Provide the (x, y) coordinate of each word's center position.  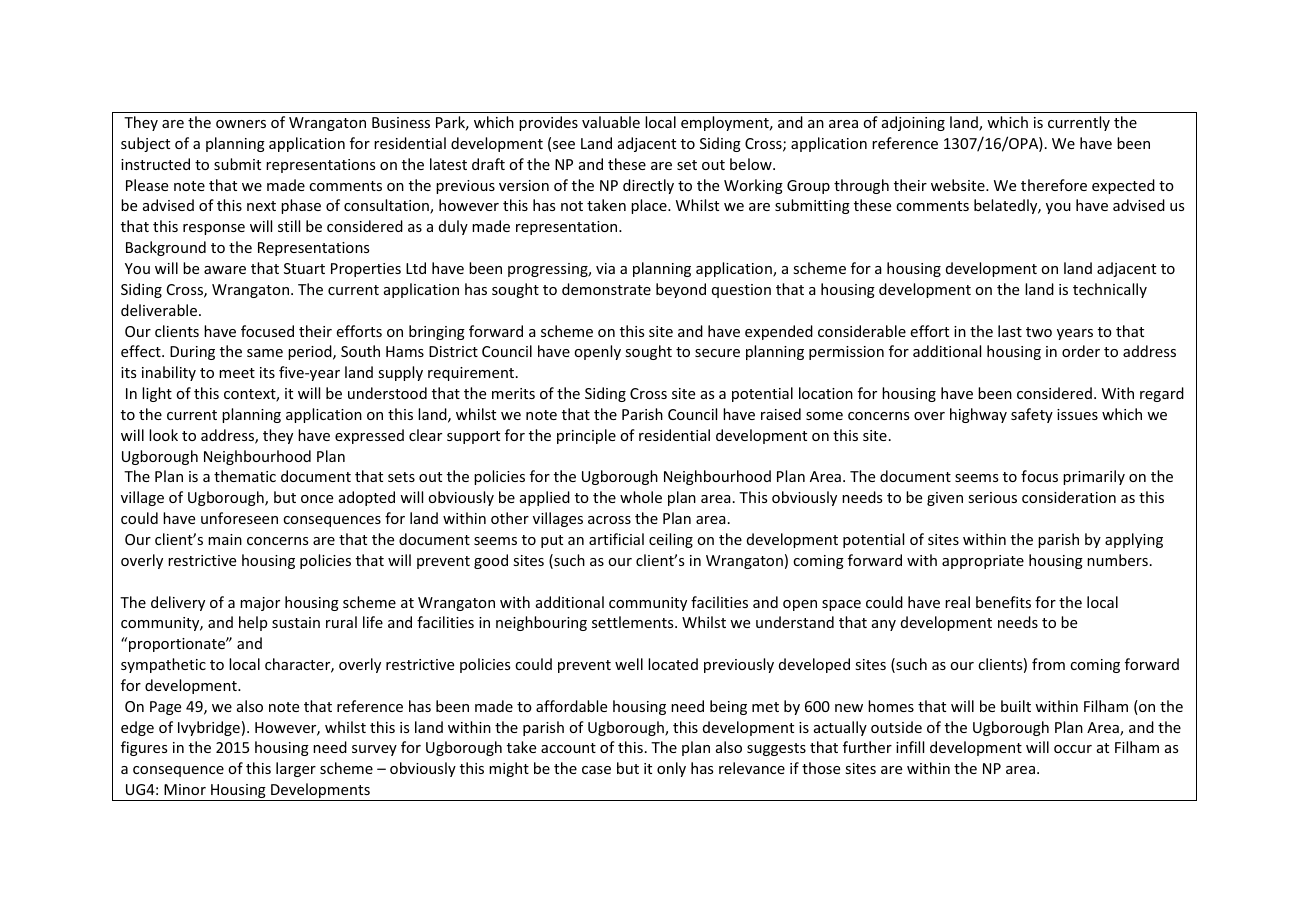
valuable (611, 122)
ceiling (671, 540)
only (671, 769)
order (1081, 351)
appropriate (983, 562)
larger (296, 769)
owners (241, 124)
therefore (1054, 185)
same (265, 353)
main (225, 539)
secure (717, 353)
